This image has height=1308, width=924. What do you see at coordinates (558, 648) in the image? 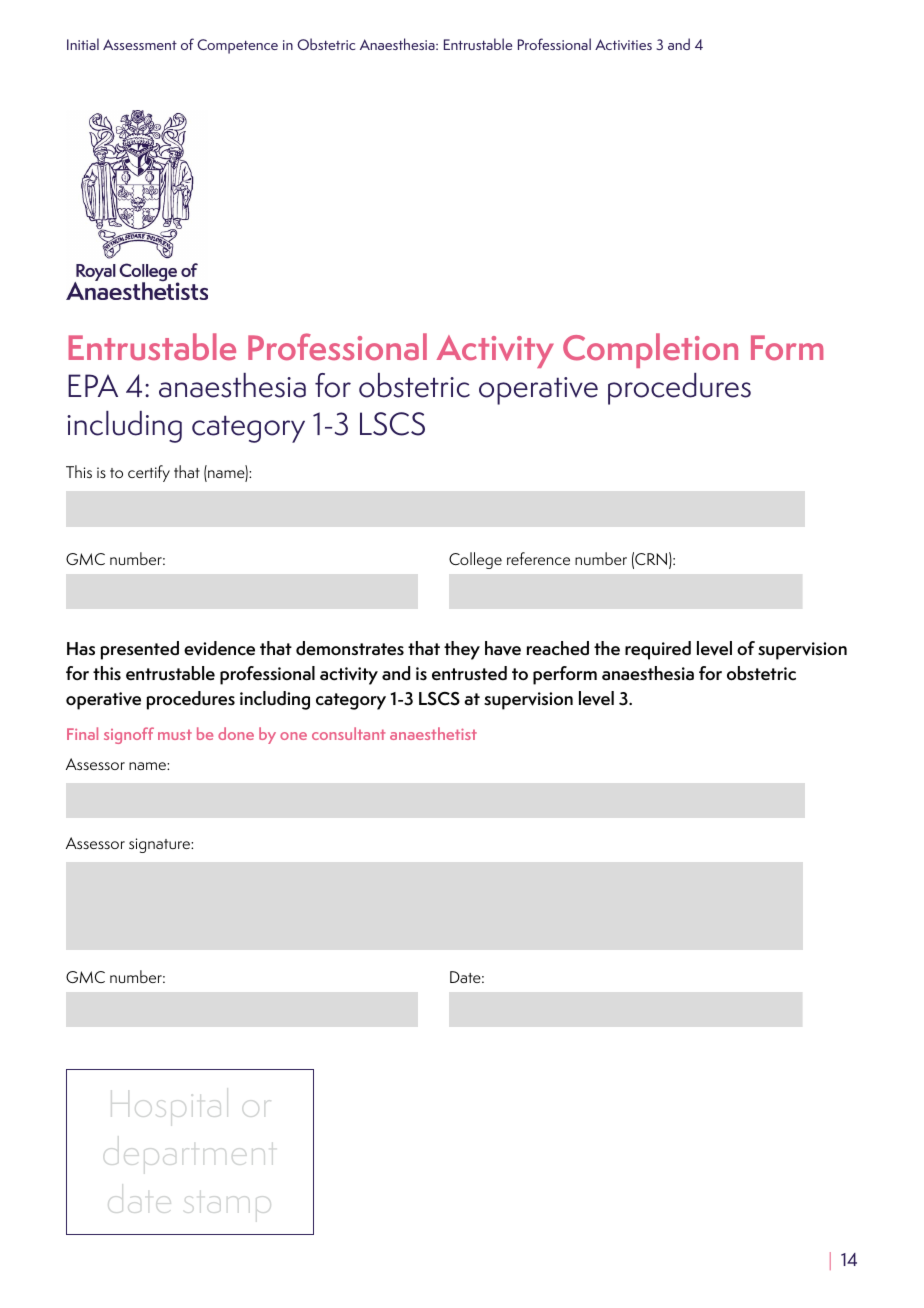
I see `reached` at bounding box center [558, 648].
